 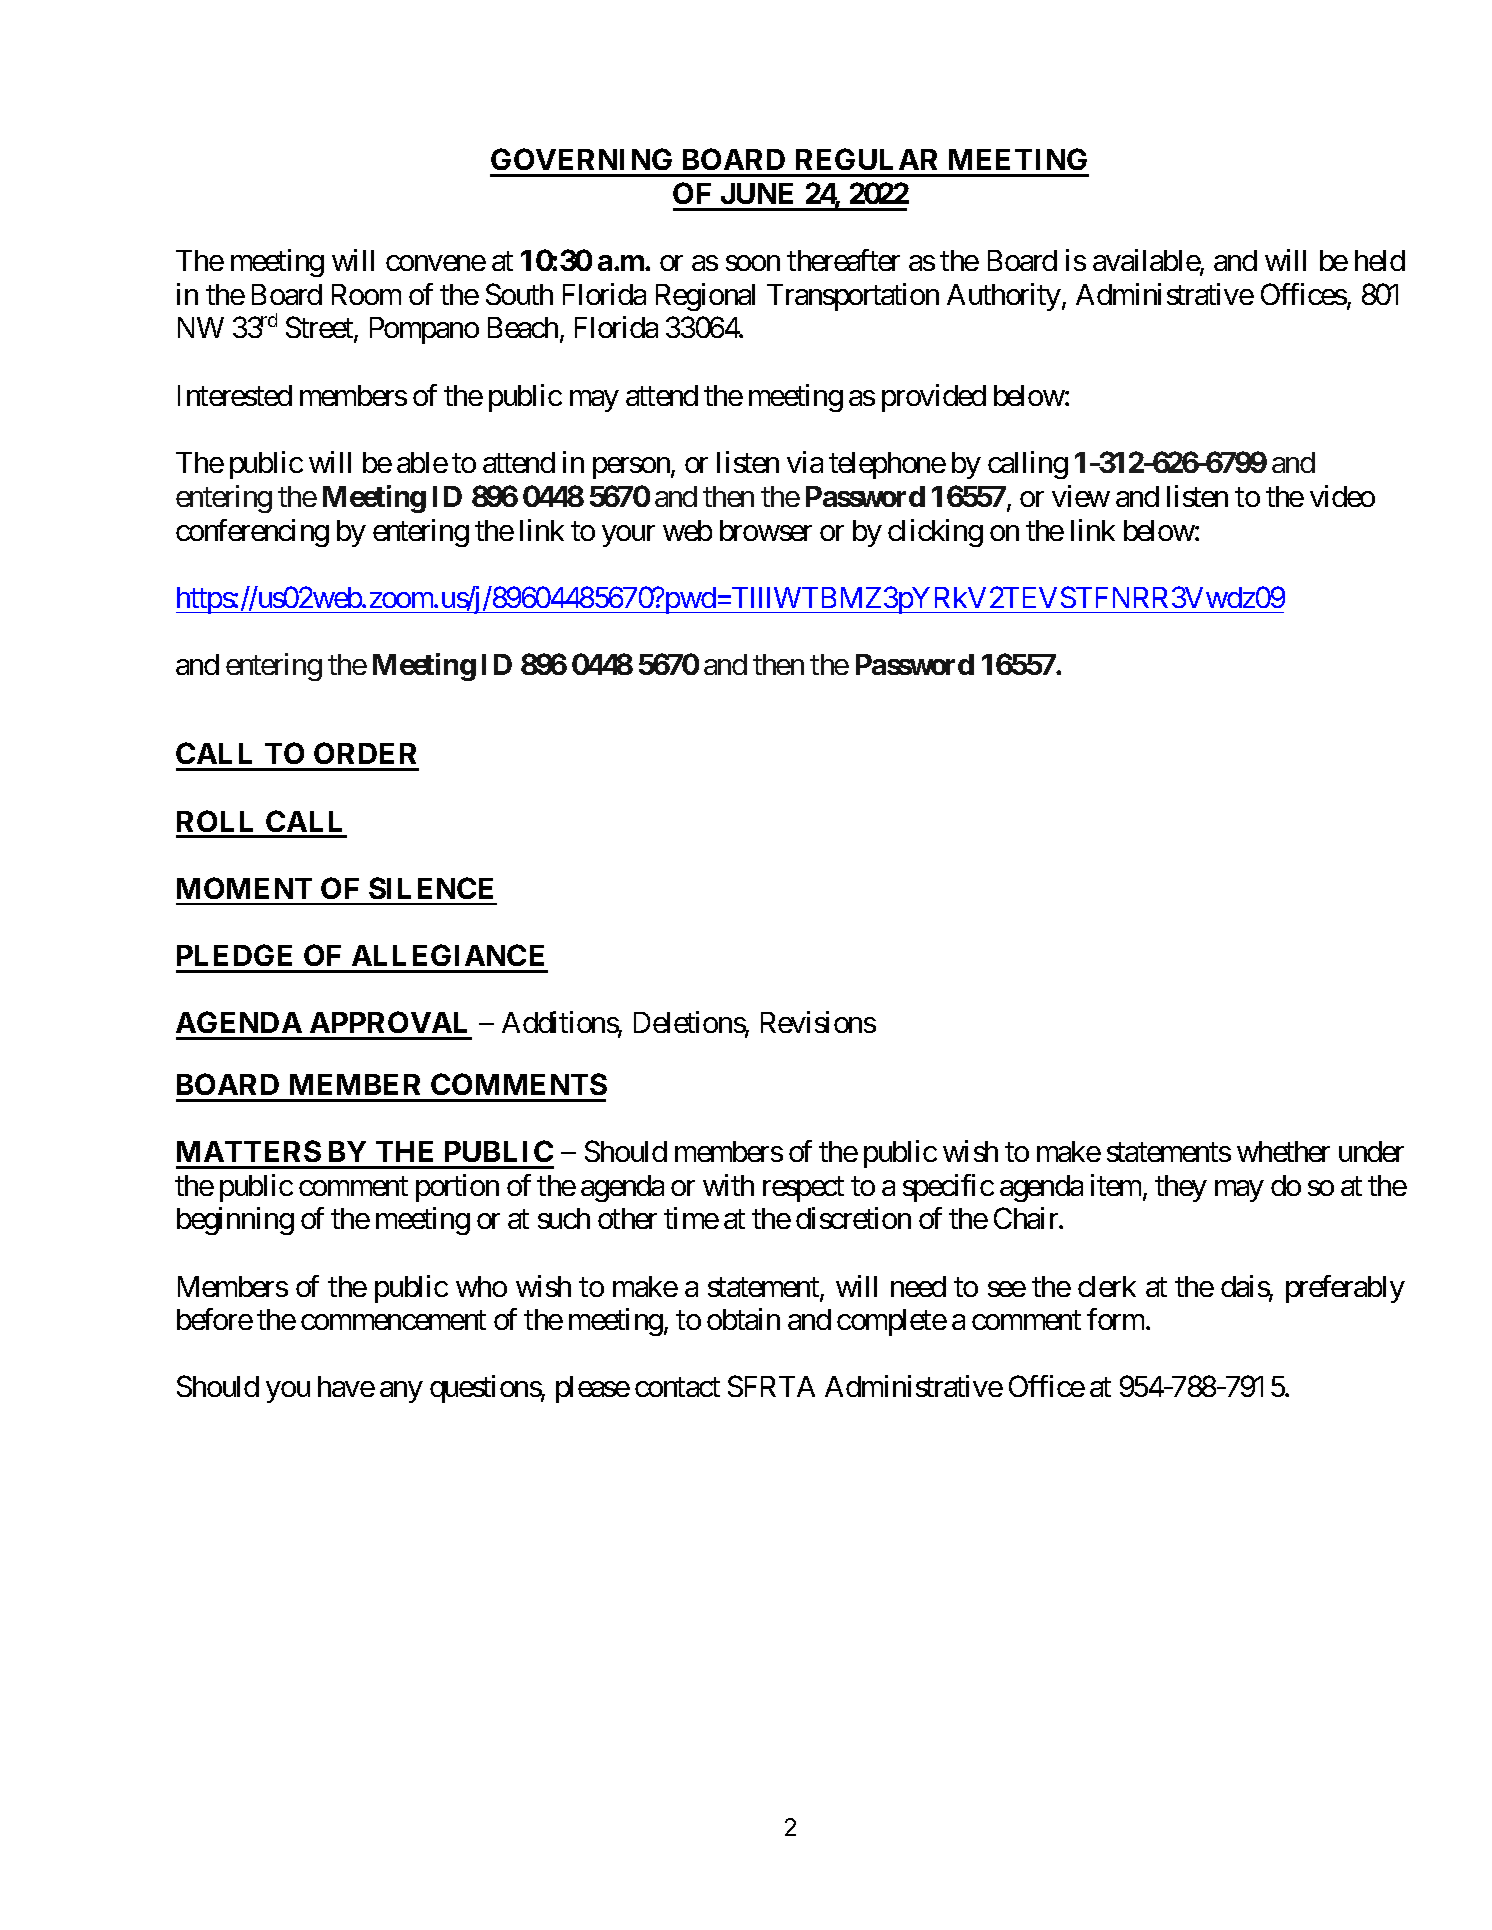 I want to click on portion, so click(x=457, y=1188).
